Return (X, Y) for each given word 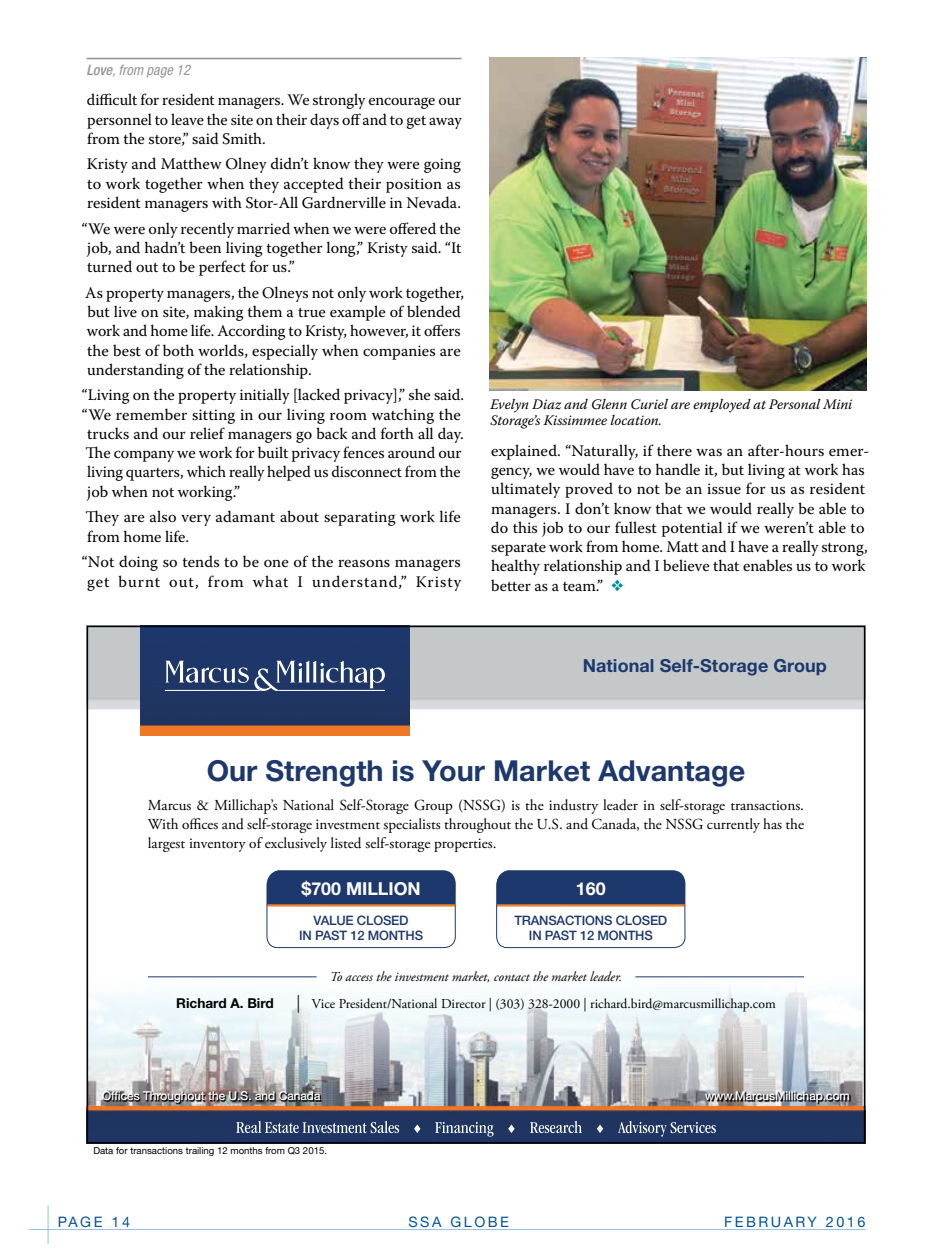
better (511, 585)
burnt (139, 581)
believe (686, 565)
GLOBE (480, 1221)
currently (733, 825)
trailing (199, 1151)
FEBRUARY (770, 1221)
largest (166, 844)
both (178, 350)
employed (722, 406)
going (442, 165)
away (445, 123)
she (420, 394)
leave (187, 119)
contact (512, 977)
